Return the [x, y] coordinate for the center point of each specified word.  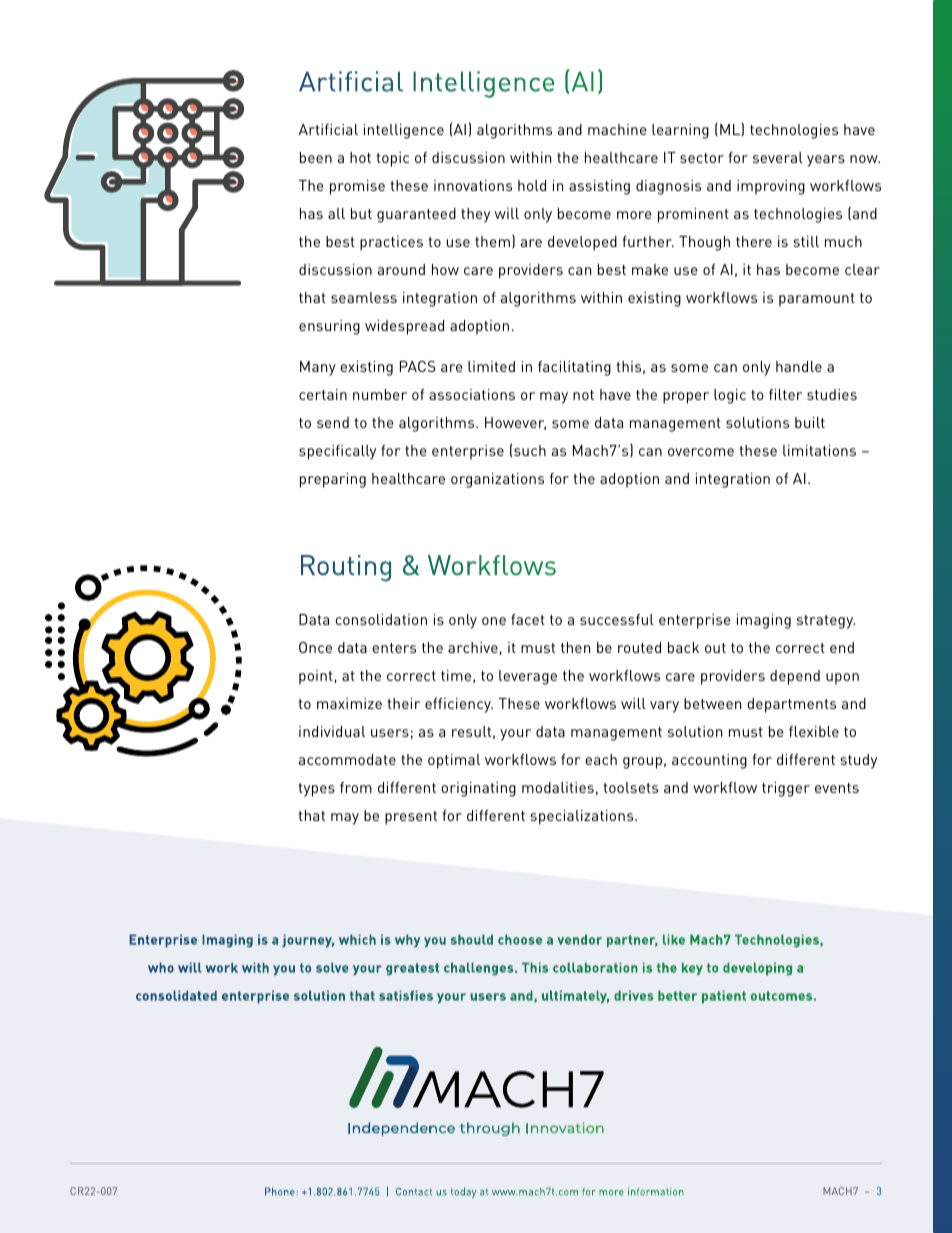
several [778, 157]
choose [520, 939]
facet [528, 619]
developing [757, 969]
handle [799, 366]
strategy [826, 622]
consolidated [176, 995]
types [316, 790]
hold [532, 185]
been [316, 157]
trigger [786, 789]
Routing [346, 568]
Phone [281, 1191]
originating [478, 789]
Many [318, 368]
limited [491, 366]
